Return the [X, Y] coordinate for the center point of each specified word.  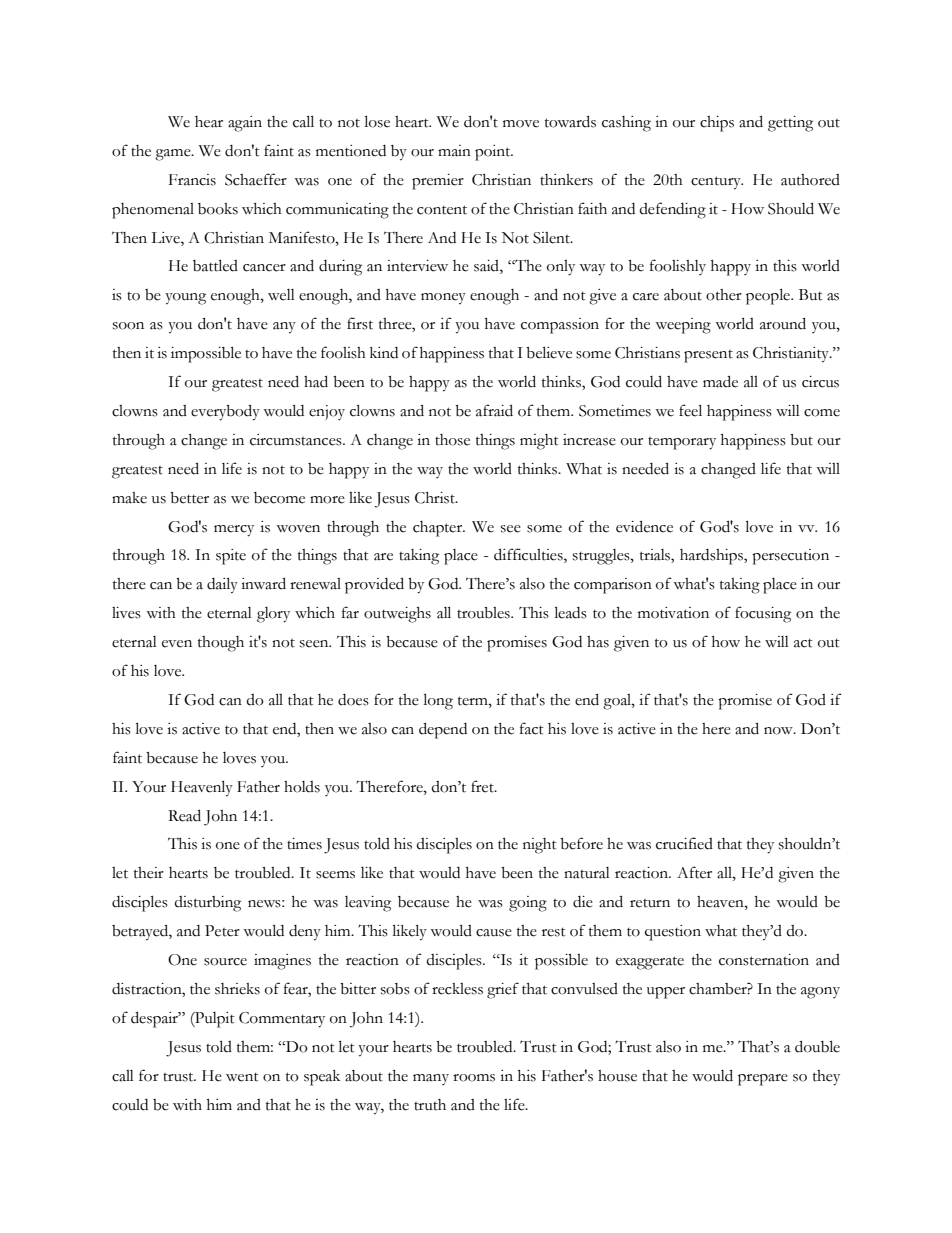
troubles [484, 613]
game [174, 155]
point [494, 153]
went [242, 1077]
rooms [474, 1078]
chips [717, 124]
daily [222, 585]
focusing [763, 614]
